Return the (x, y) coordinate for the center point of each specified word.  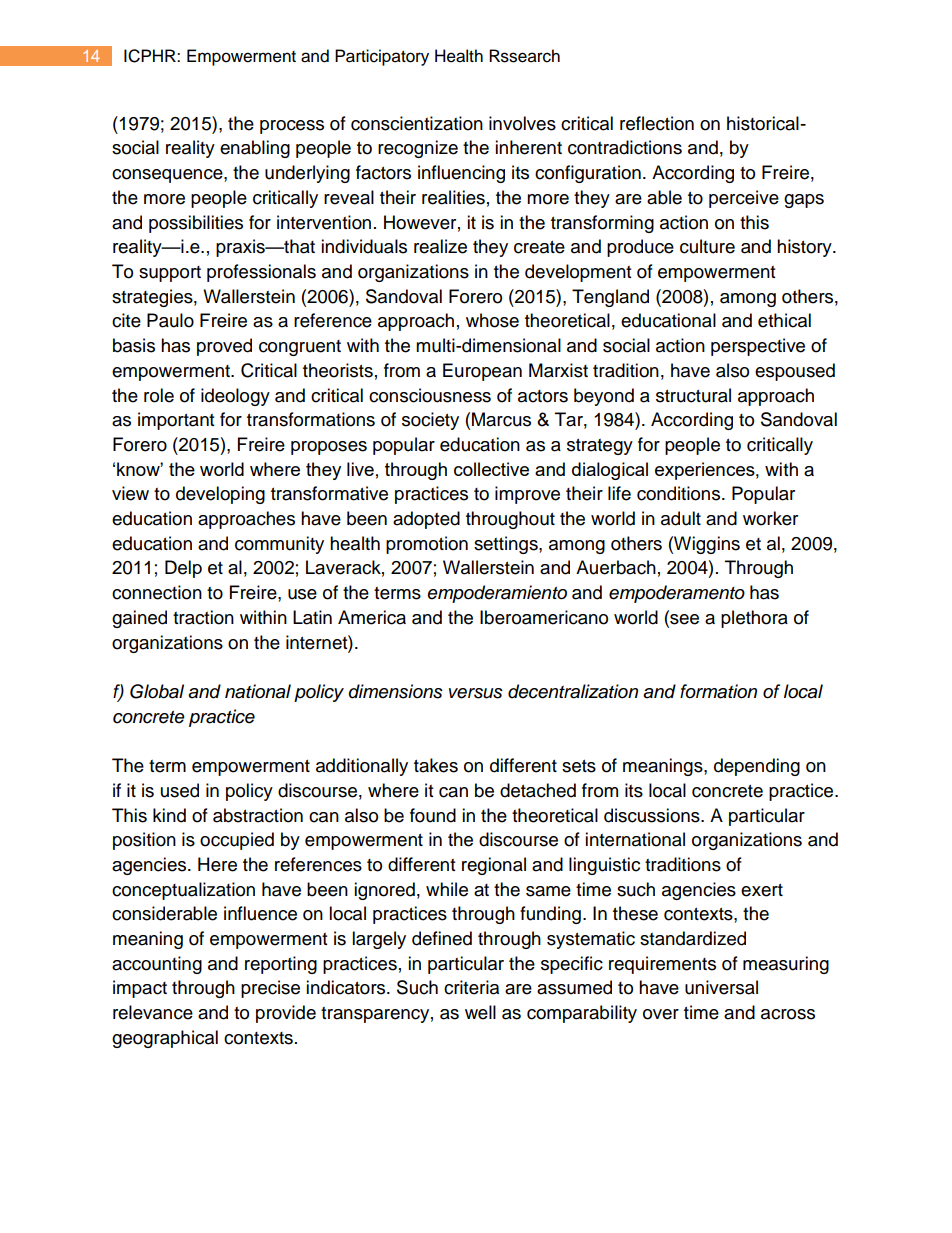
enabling (255, 149)
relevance (153, 1012)
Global (157, 691)
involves (522, 123)
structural (693, 395)
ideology (235, 397)
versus (476, 693)
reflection (657, 123)
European (482, 372)
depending (757, 767)
